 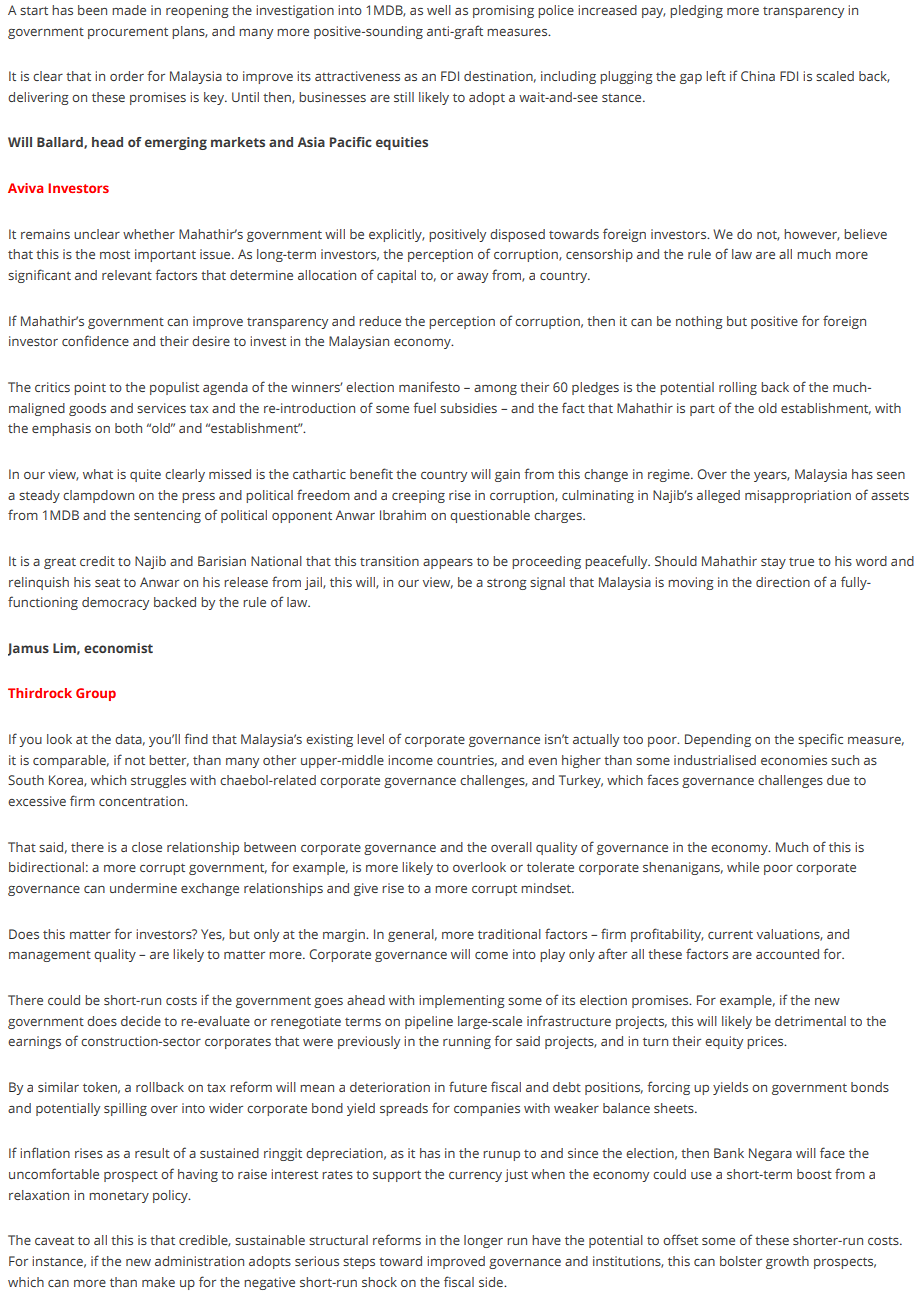 I want to click on manifesto, so click(x=429, y=386).
